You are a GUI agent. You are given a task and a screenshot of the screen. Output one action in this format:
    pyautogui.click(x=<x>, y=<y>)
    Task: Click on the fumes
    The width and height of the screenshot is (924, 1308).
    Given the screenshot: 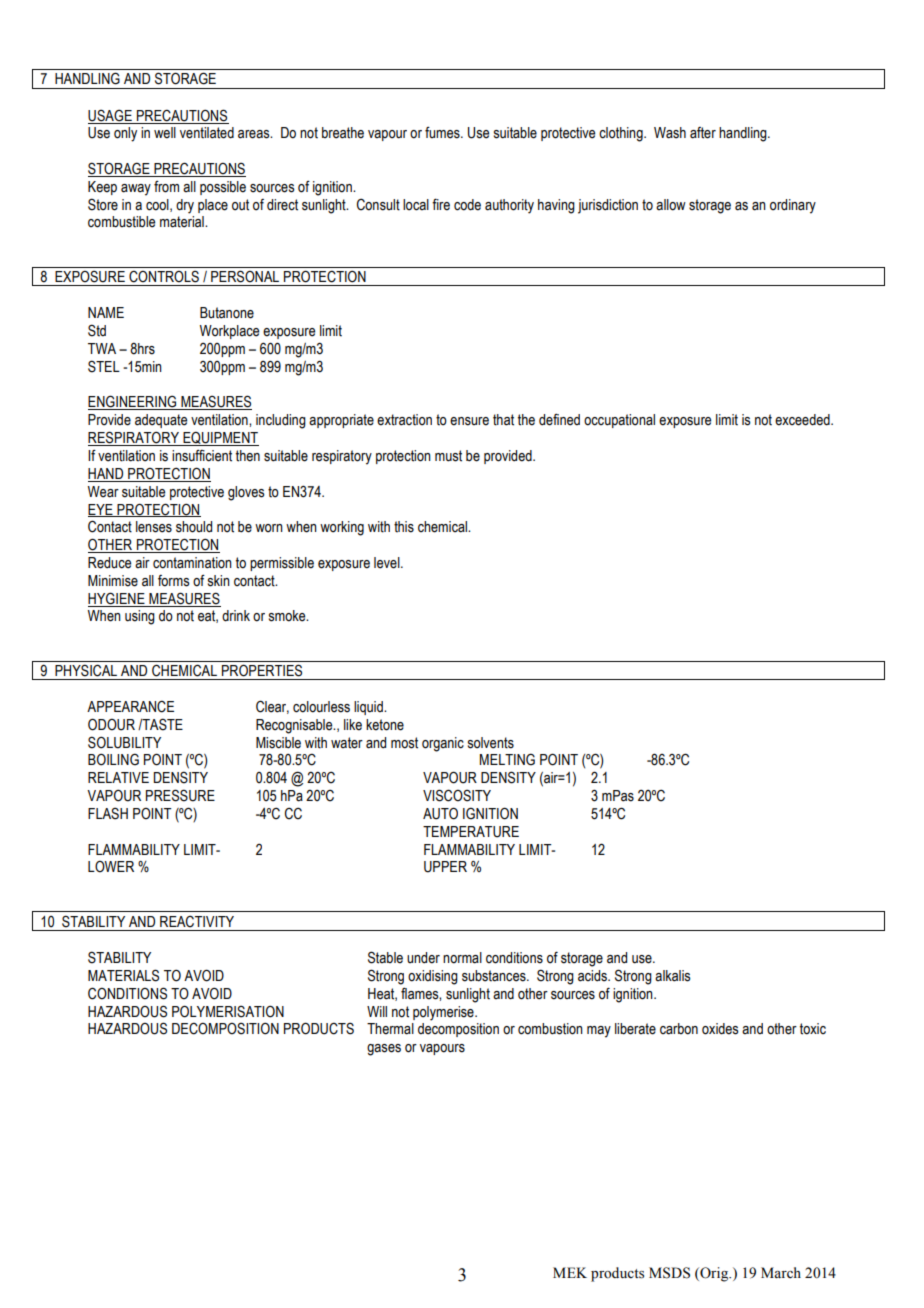 What is the action you would take?
    pyautogui.click(x=443, y=133)
